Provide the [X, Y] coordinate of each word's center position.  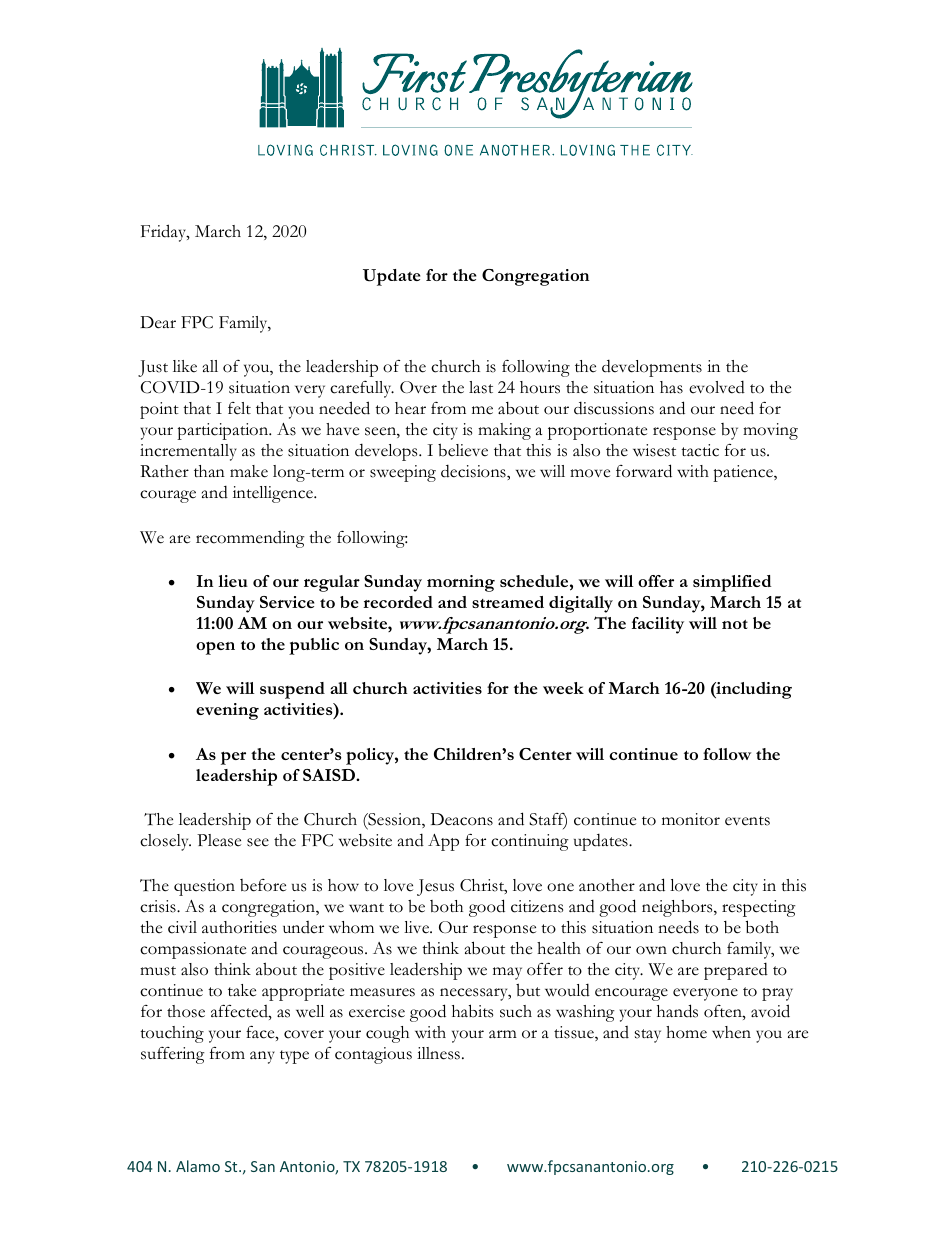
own [651, 950]
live [418, 927]
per [233, 758]
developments [652, 368]
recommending [250, 539]
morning [461, 583]
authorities [239, 927]
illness [438, 1053]
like [185, 366]
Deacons [462, 819]
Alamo [198, 1166]
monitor [691, 819]
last [481, 387]
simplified [732, 583]
